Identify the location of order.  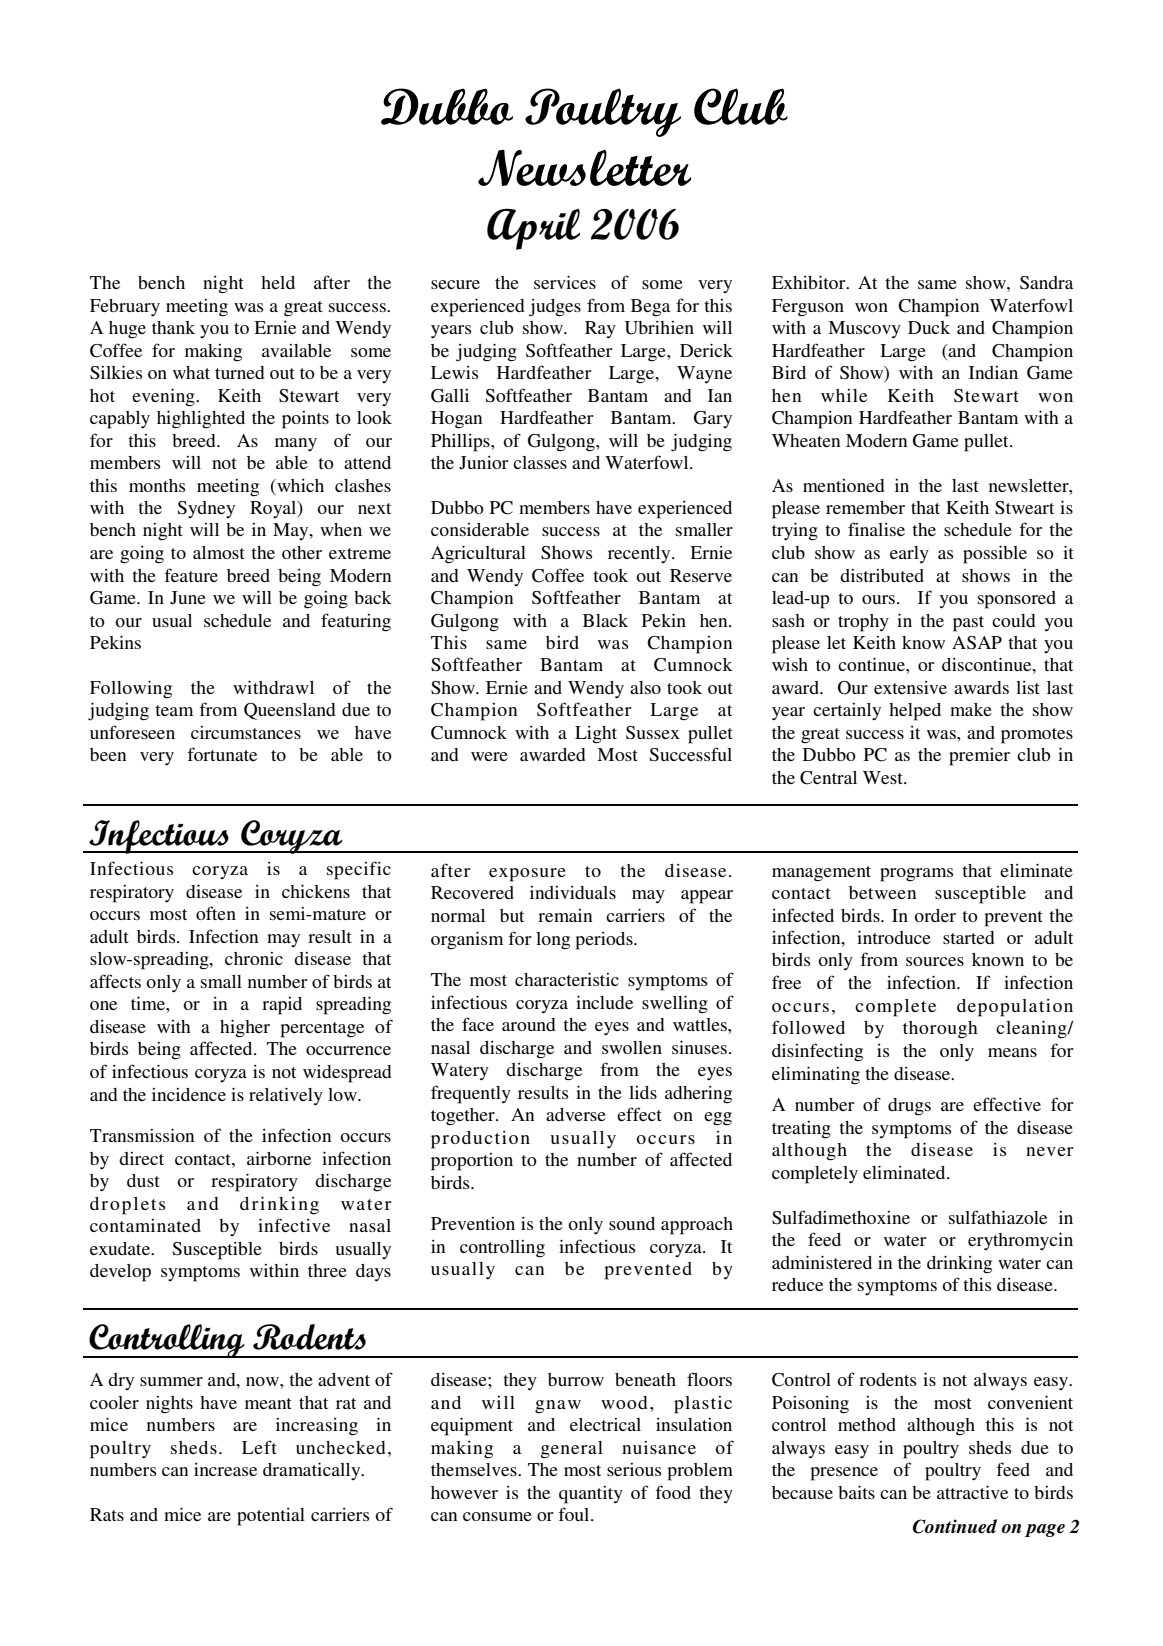
(935, 915).
